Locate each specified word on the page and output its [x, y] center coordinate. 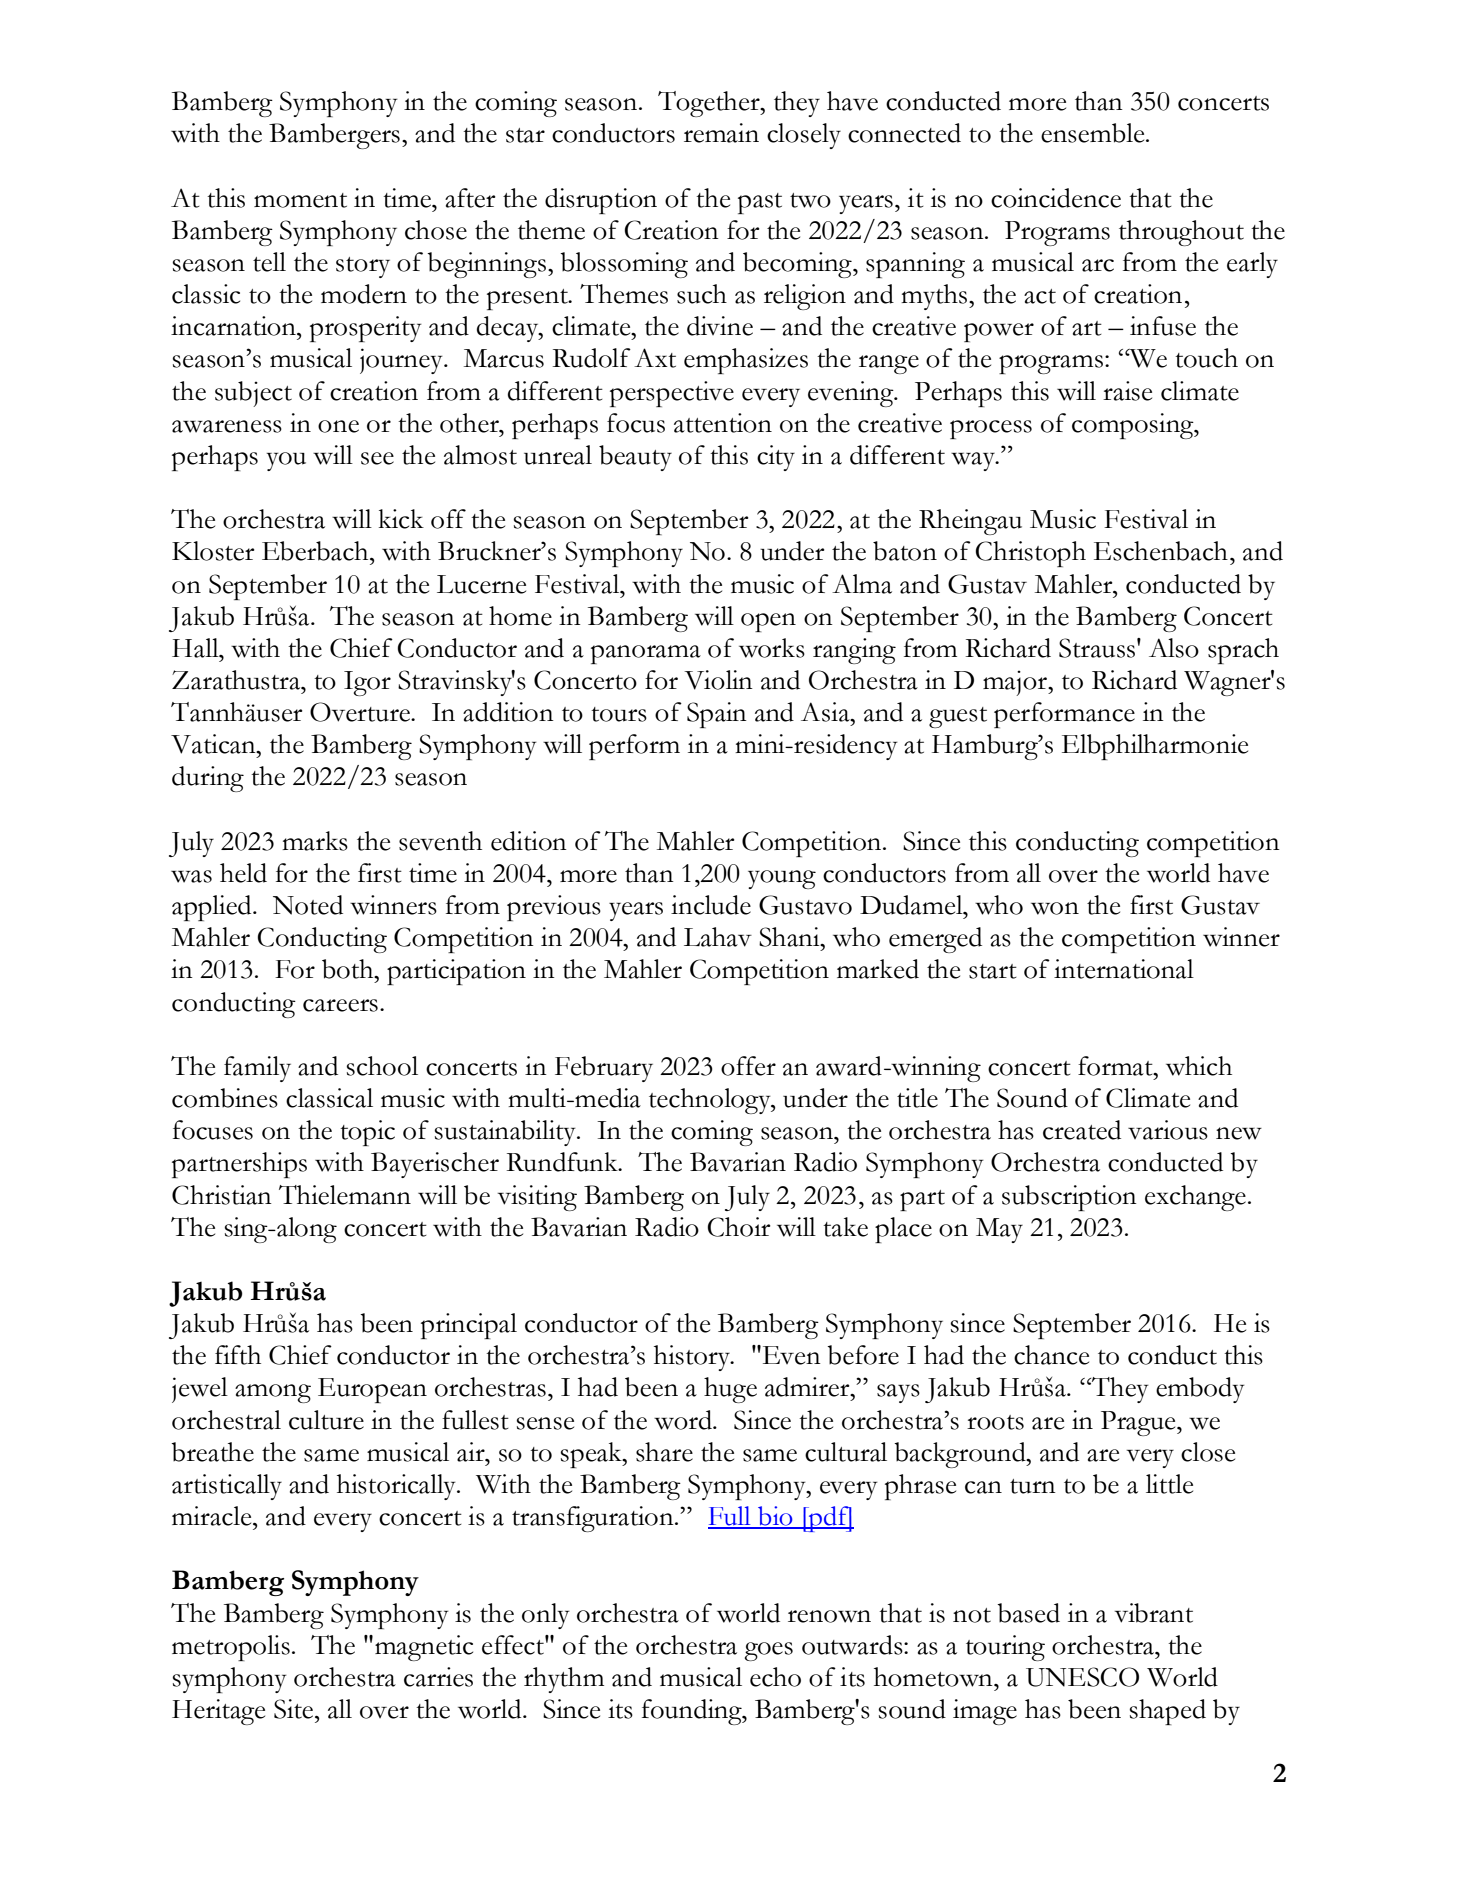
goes [769, 1651]
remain [721, 133]
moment [300, 200]
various [1168, 1130]
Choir [739, 1227]
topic [367, 1133]
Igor [367, 683]
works [772, 648]
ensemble [1094, 133]
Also [1174, 648]
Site [295, 1709]
